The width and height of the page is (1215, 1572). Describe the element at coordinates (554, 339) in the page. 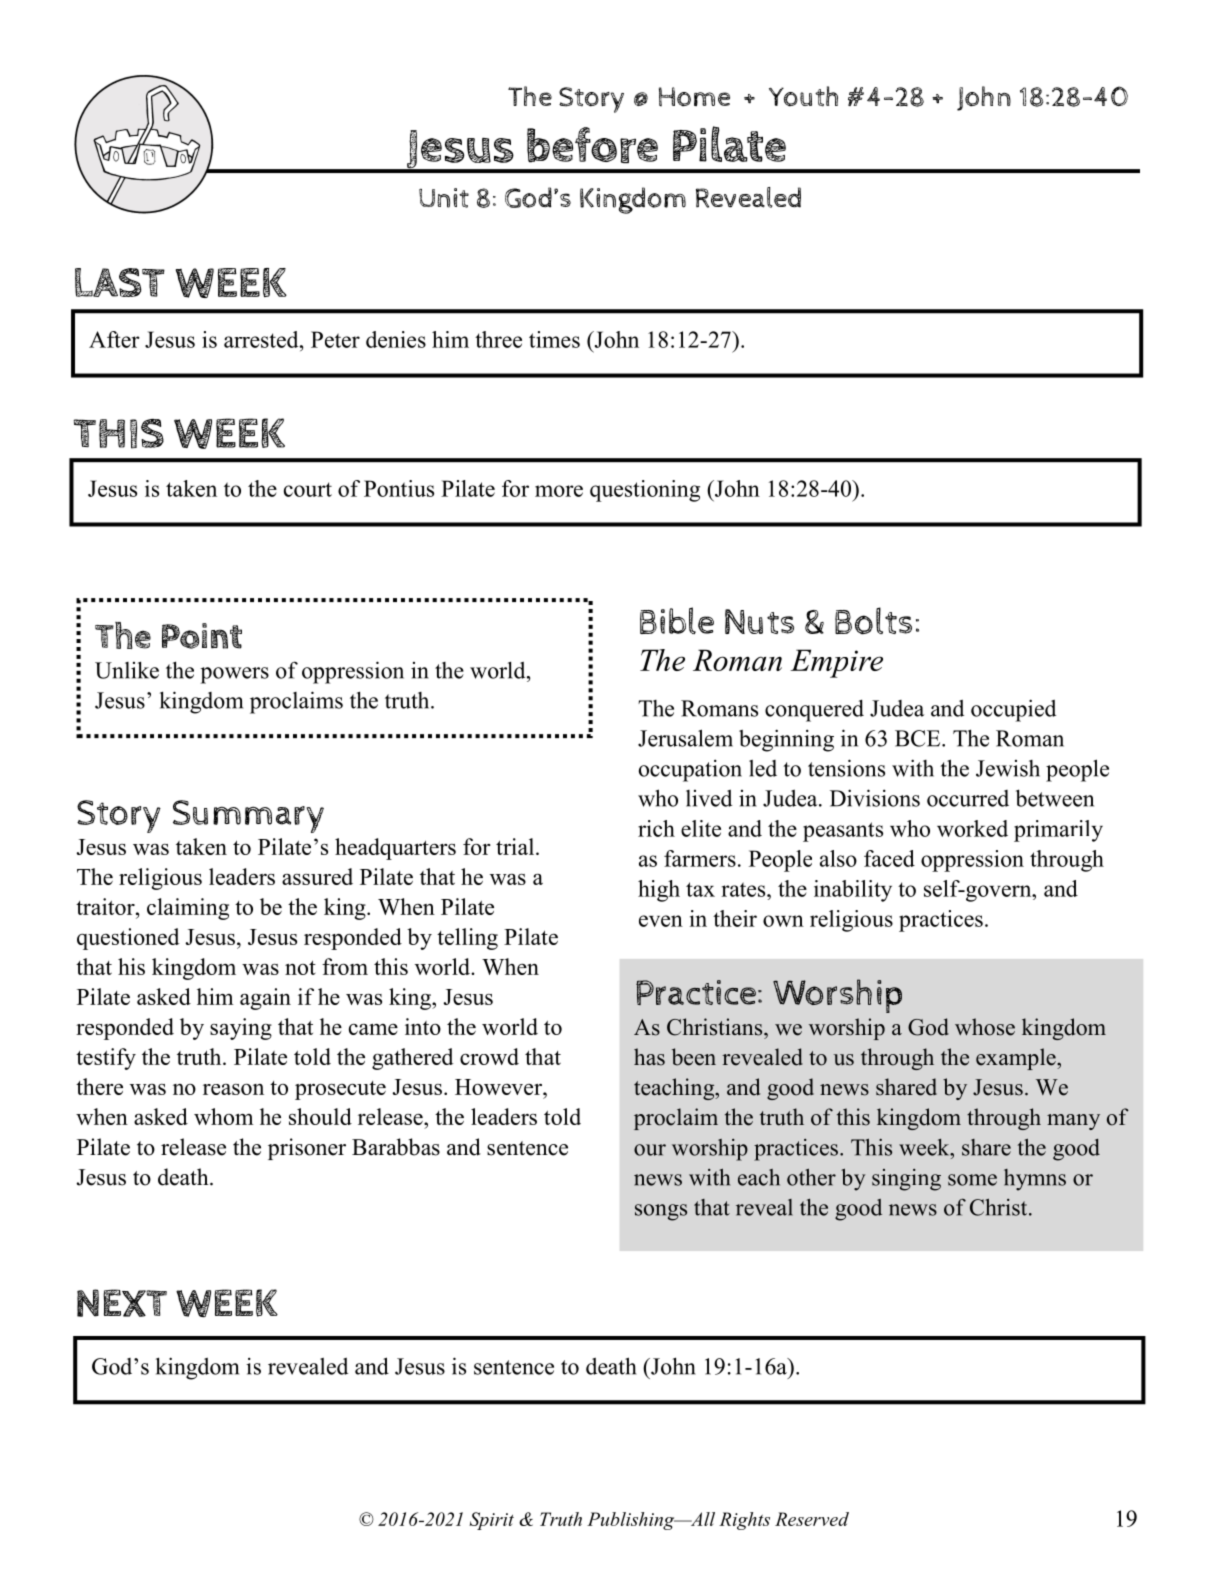

I see `times` at that location.
